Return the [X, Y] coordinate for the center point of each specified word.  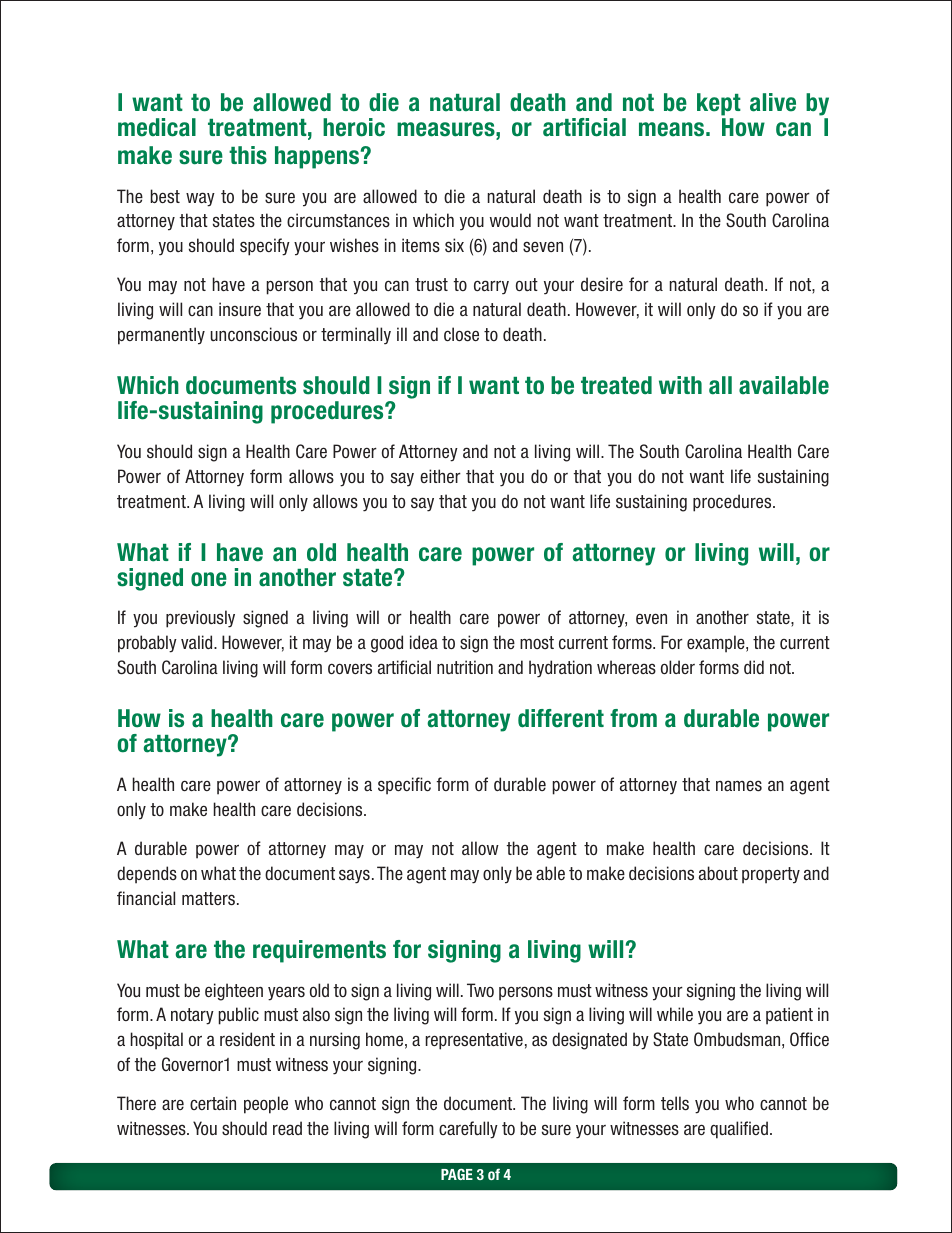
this [248, 155]
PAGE [457, 1174]
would [510, 220]
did [754, 667]
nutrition [465, 667]
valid [198, 642]
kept [719, 104]
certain [213, 1103]
